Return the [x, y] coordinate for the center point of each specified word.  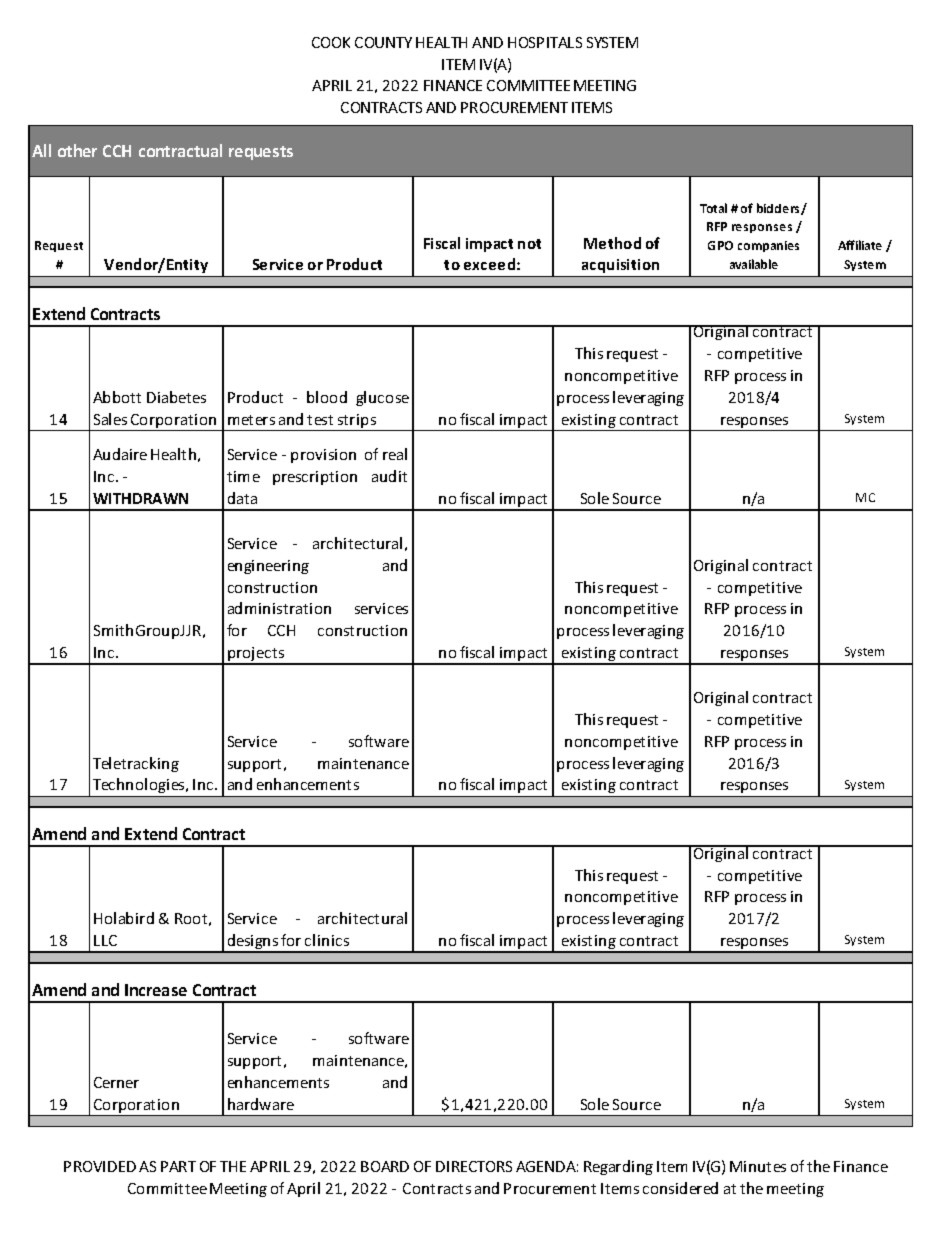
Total [713, 208]
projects [256, 655]
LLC [105, 940]
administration [279, 608]
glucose [382, 398]
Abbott [117, 397]
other [77, 150]
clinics [327, 940]
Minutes [758, 1166]
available [754, 264]
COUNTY [383, 42]
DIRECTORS [474, 1166]
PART [178, 1166]
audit [389, 476]
